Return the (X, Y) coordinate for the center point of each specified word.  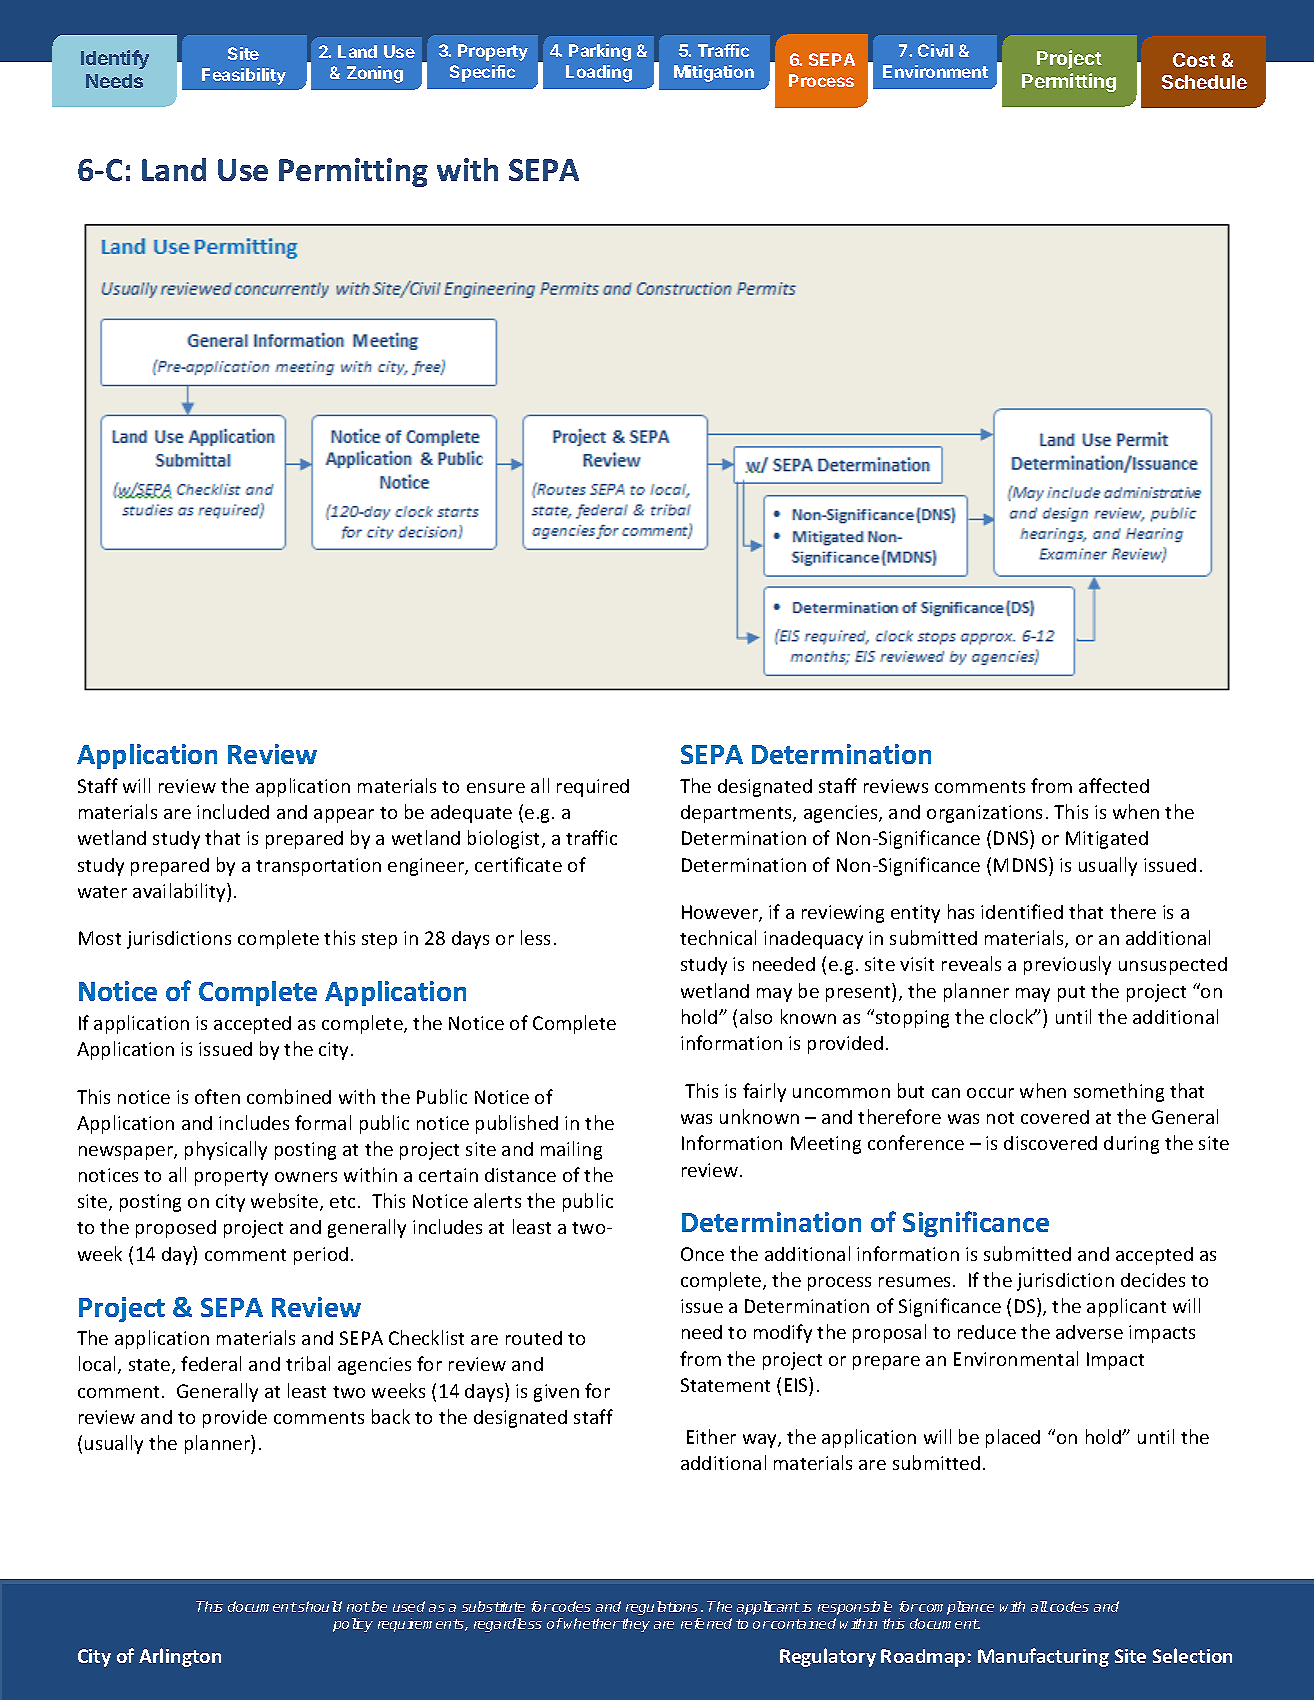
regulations (662, 1608)
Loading (599, 73)
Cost (1194, 60)
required (593, 788)
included (233, 811)
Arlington (180, 1657)
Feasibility (244, 76)
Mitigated (1107, 840)
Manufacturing (1043, 1657)
